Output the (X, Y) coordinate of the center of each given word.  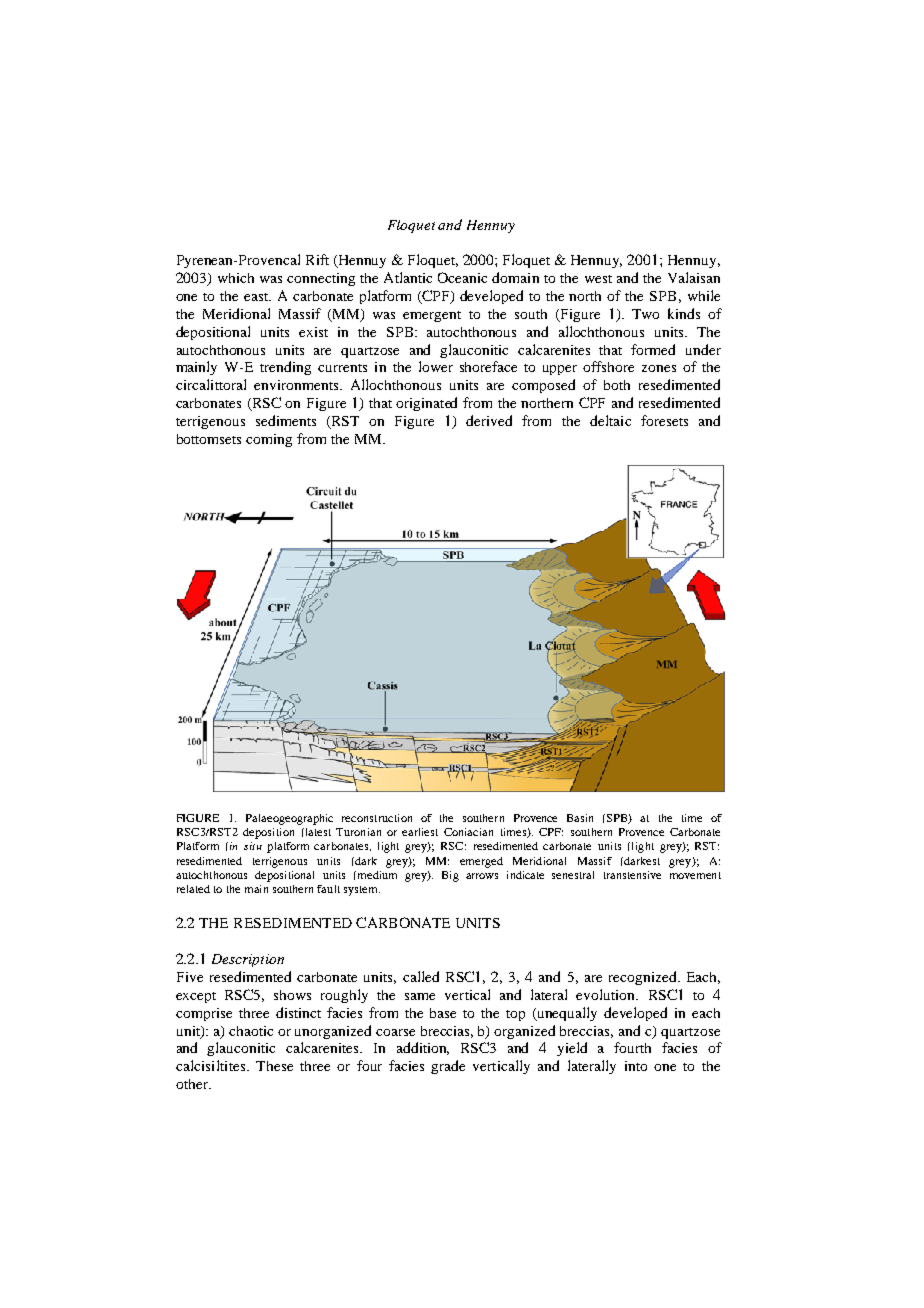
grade (448, 1067)
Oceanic (462, 277)
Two (645, 314)
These (274, 1066)
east (257, 297)
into (636, 1066)
